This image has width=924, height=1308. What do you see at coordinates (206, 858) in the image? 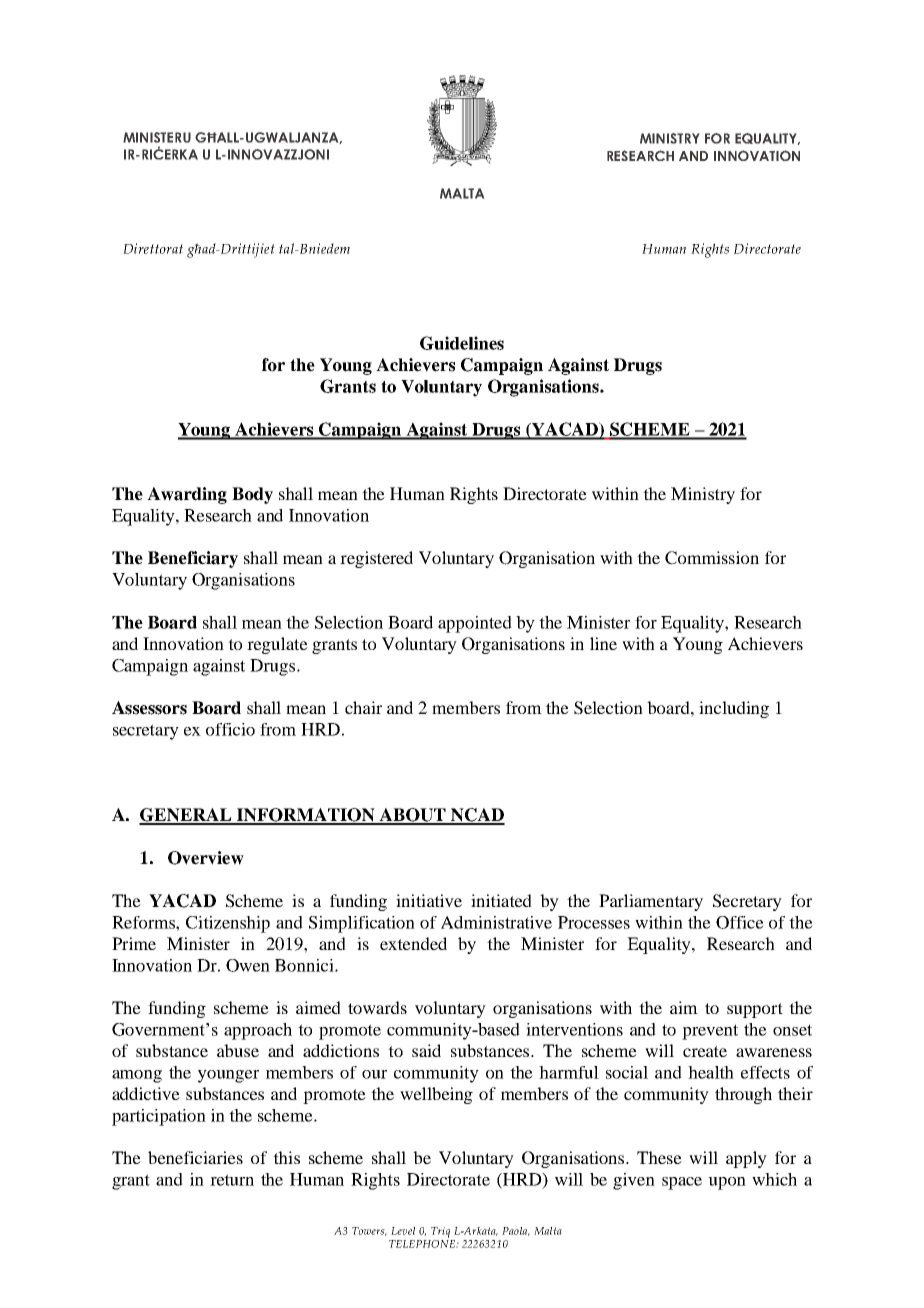
I see `Overview` at bounding box center [206, 858].
